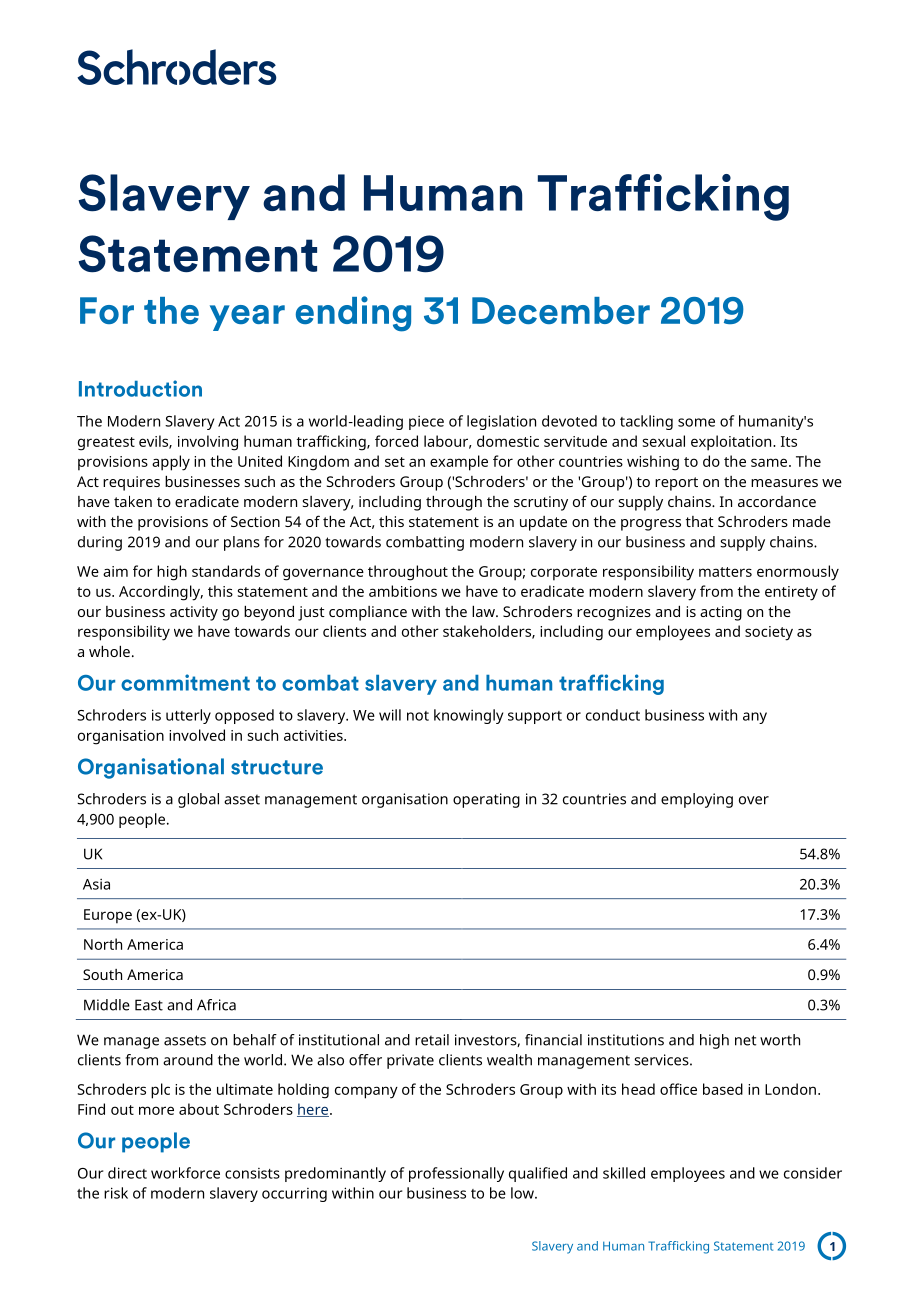 The image size is (924, 1308). I want to click on knowingly, so click(468, 716).
